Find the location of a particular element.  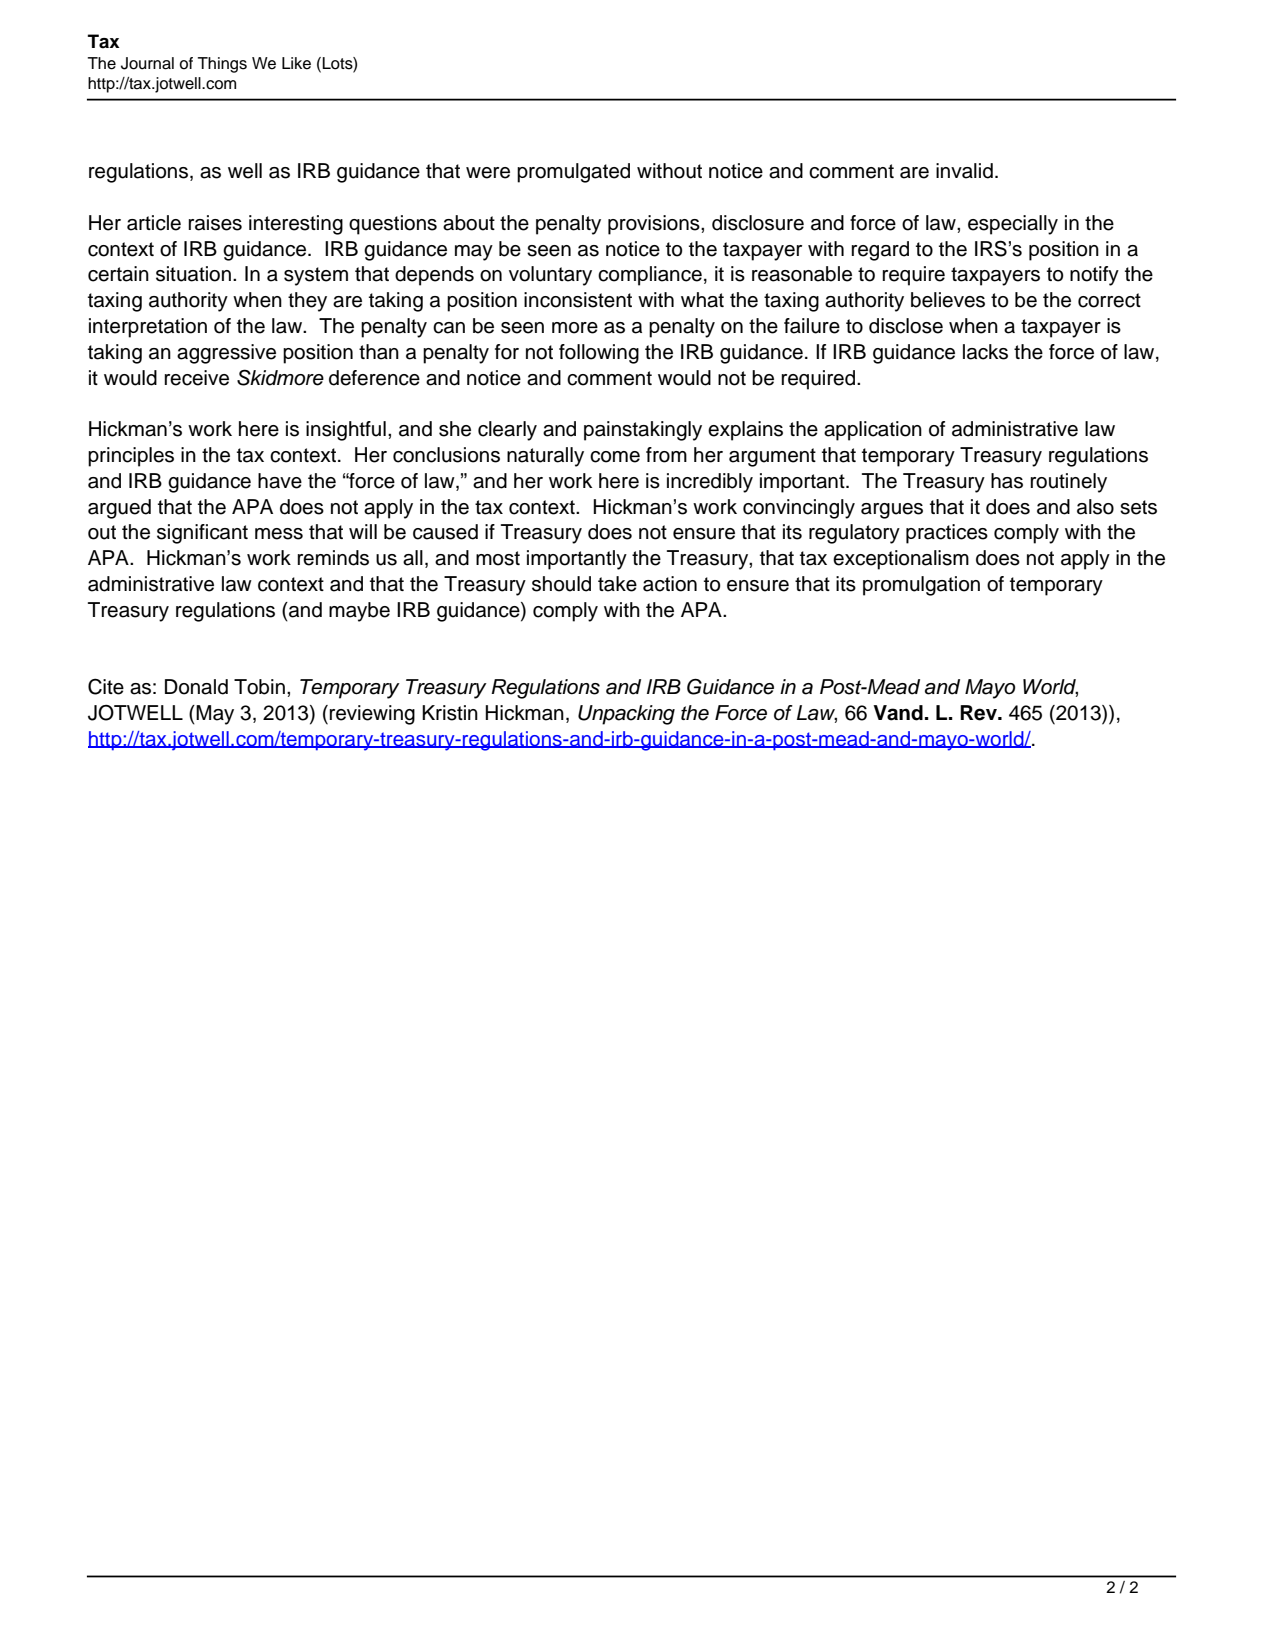

invalid is located at coordinates (964, 171).
